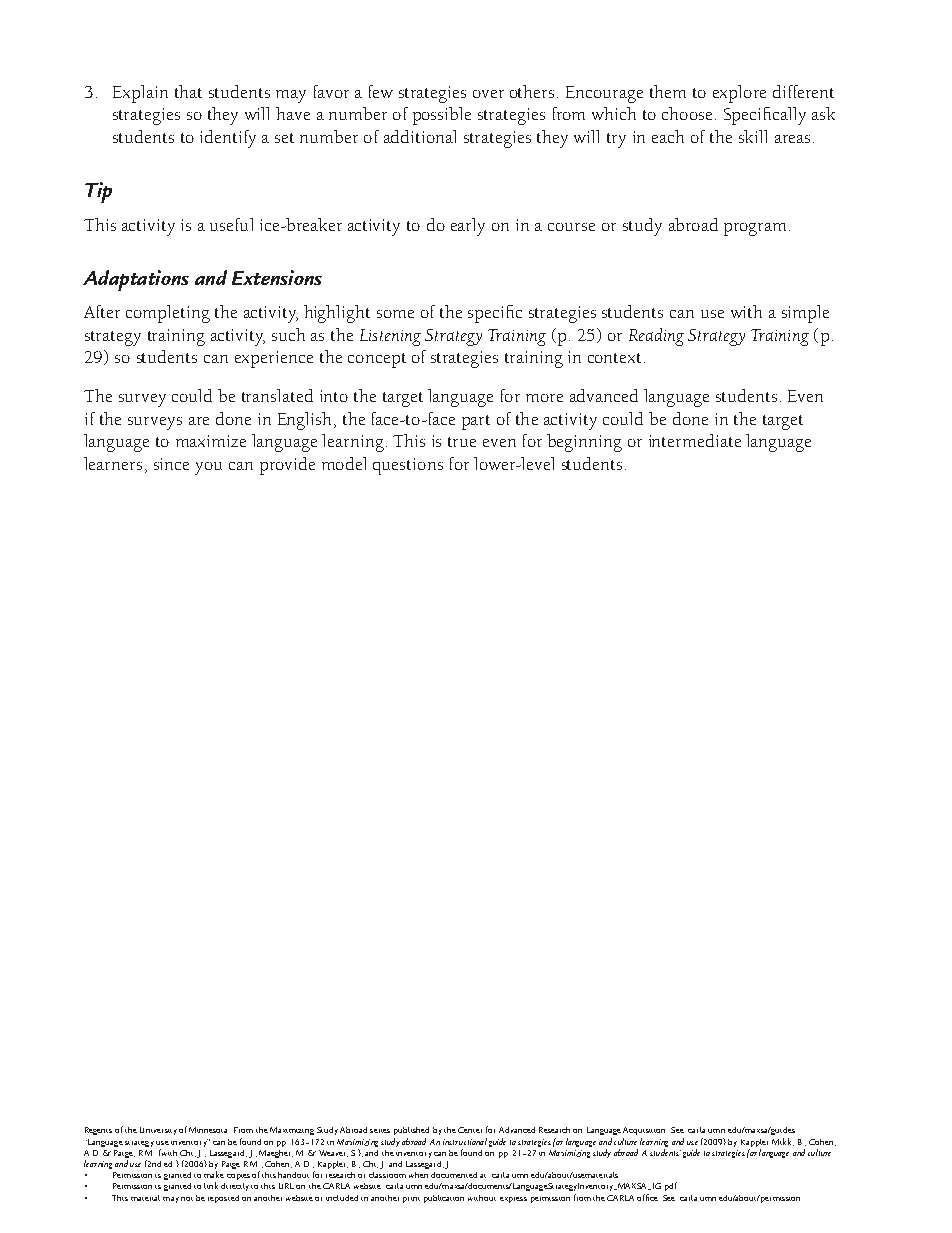  I want to click on Minnesota, so click(208, 1130).
